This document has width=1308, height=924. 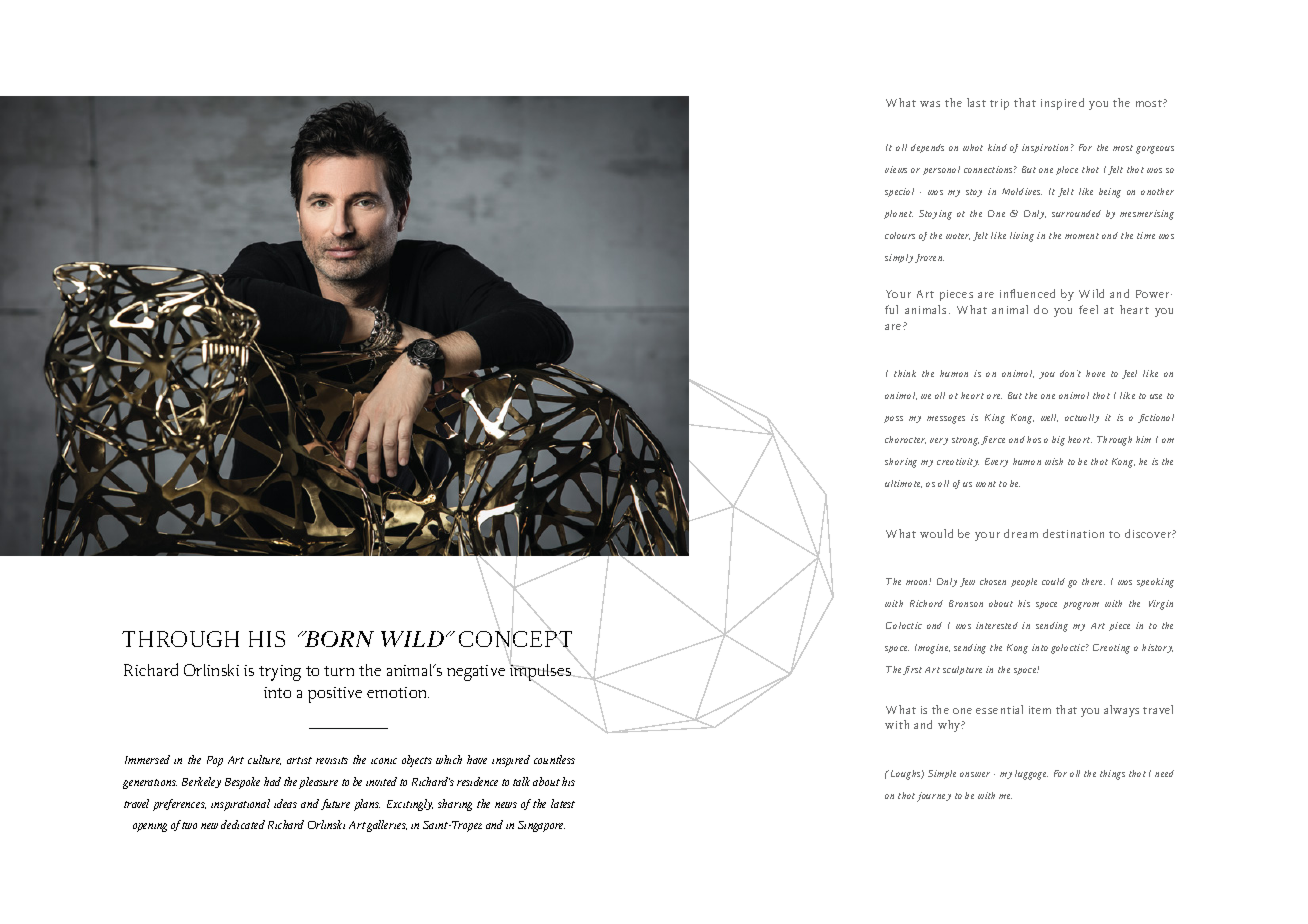 I want to click on ultimate, so click(x=903, y=484).
